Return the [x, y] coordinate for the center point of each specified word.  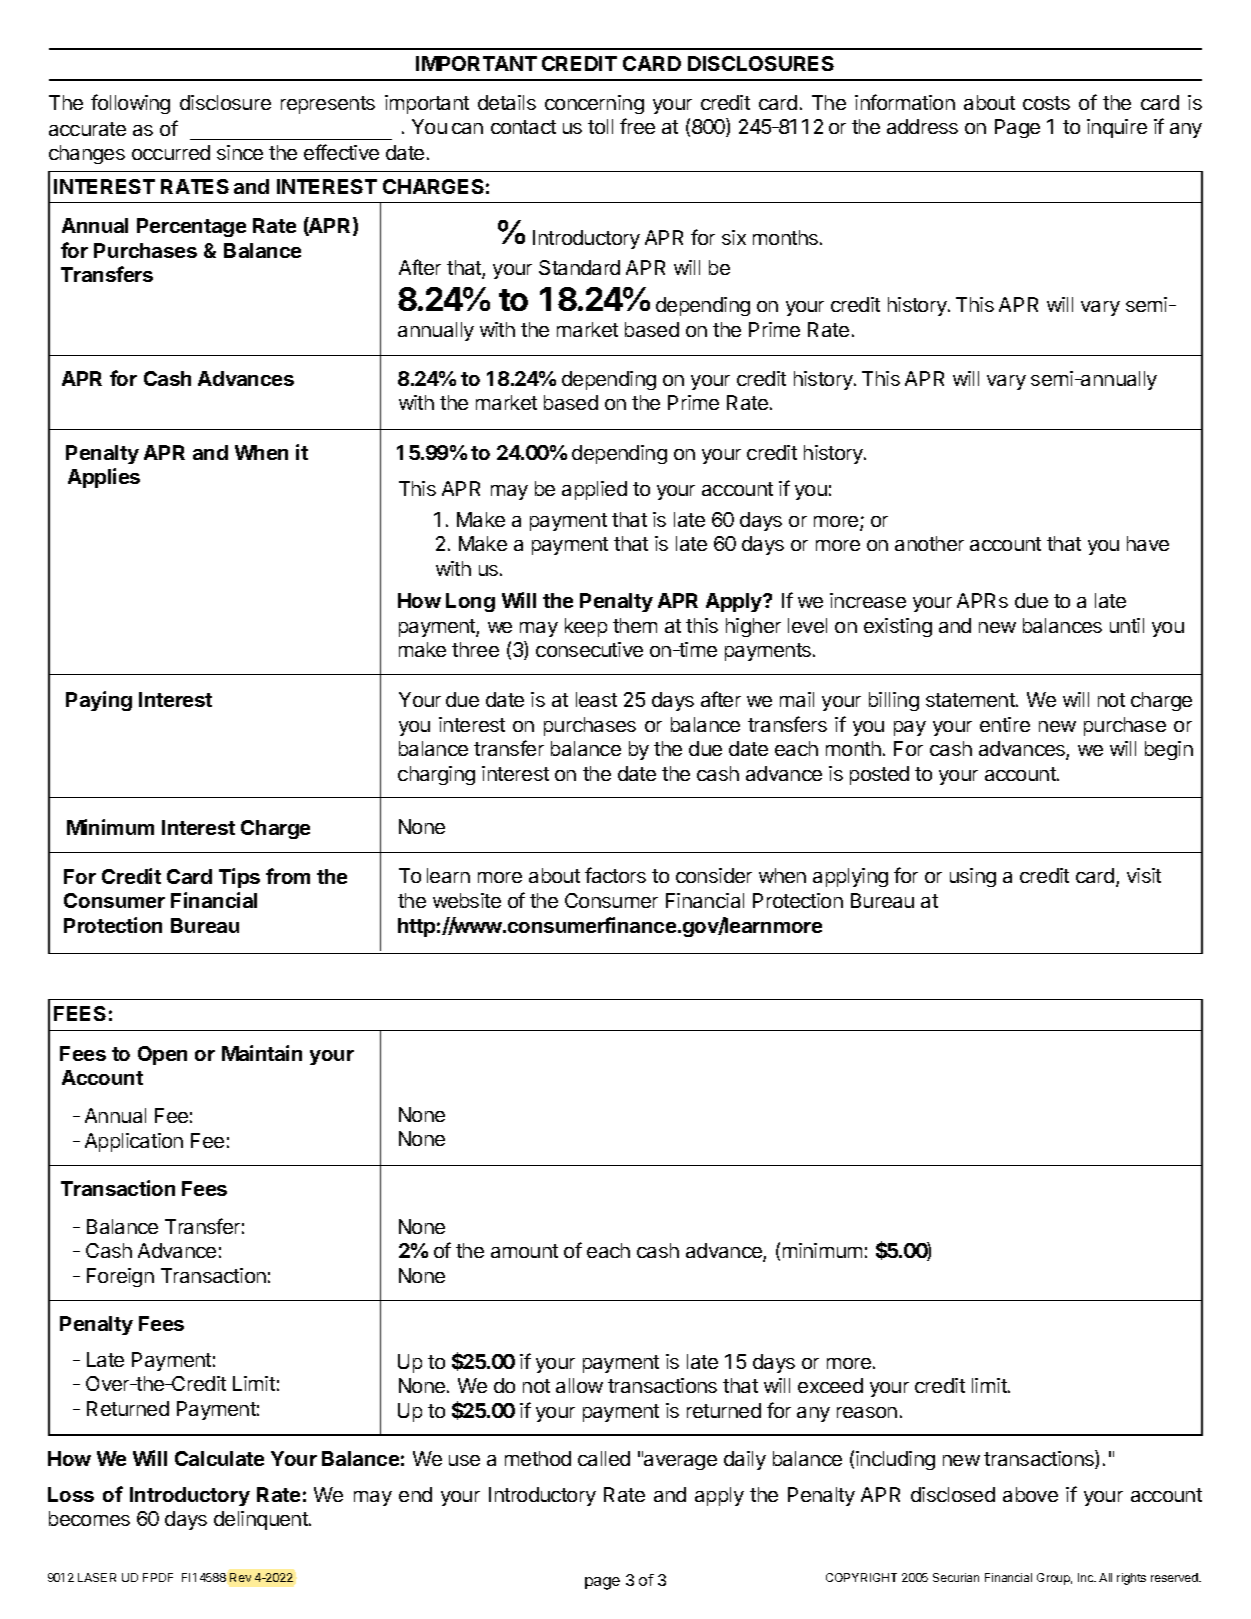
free [637, 126]
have [1148, 543]
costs [1046, 103]
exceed [830, 1385]
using [973, 877]
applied [594, 490]
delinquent [262, 1520]
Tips [239, 878]
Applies [104, 478]
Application [134, 1142]
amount [524, 1251]
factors [615, 875]
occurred [171, 152]
